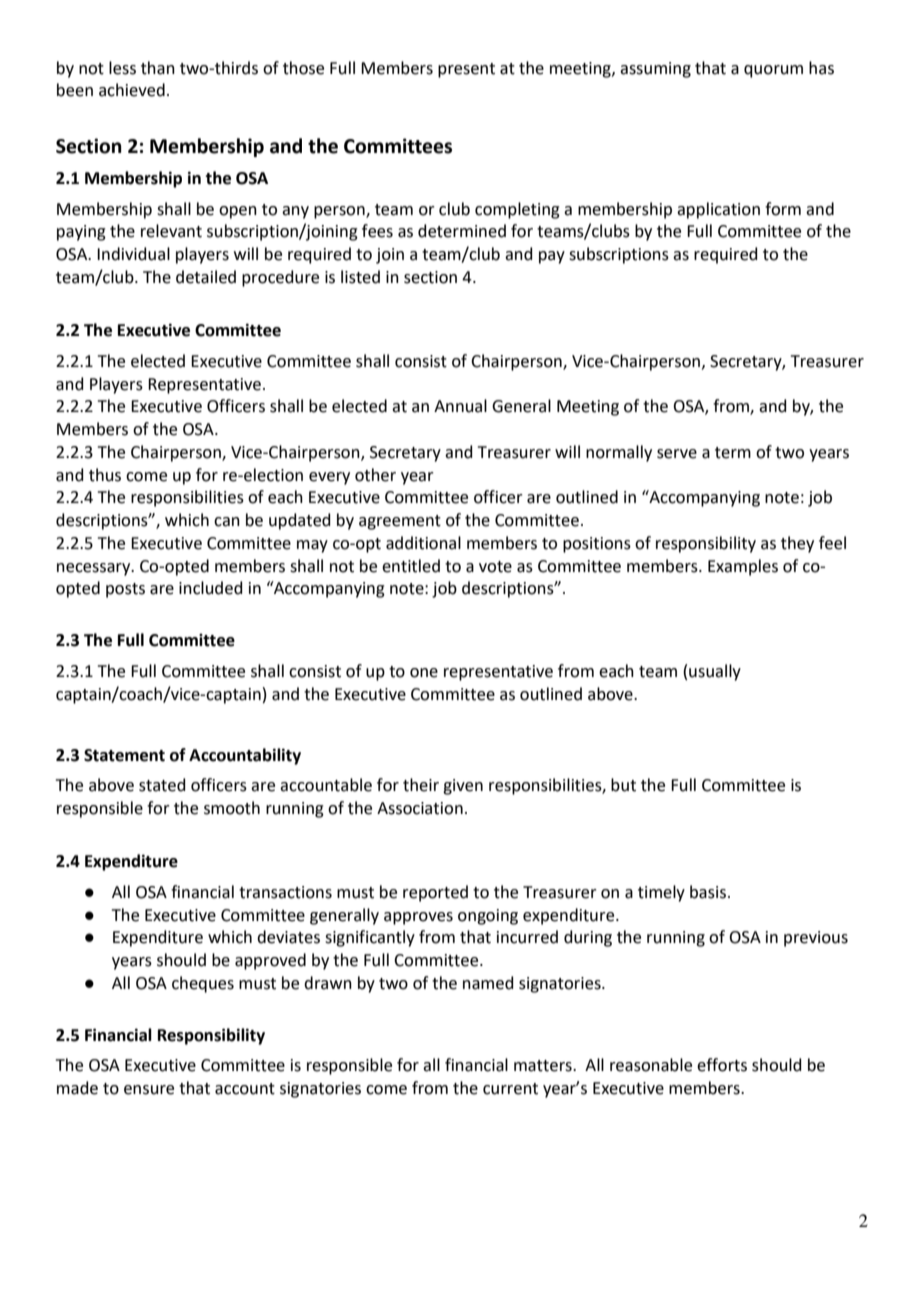  I want to click on Statement, so click(124, 755).
